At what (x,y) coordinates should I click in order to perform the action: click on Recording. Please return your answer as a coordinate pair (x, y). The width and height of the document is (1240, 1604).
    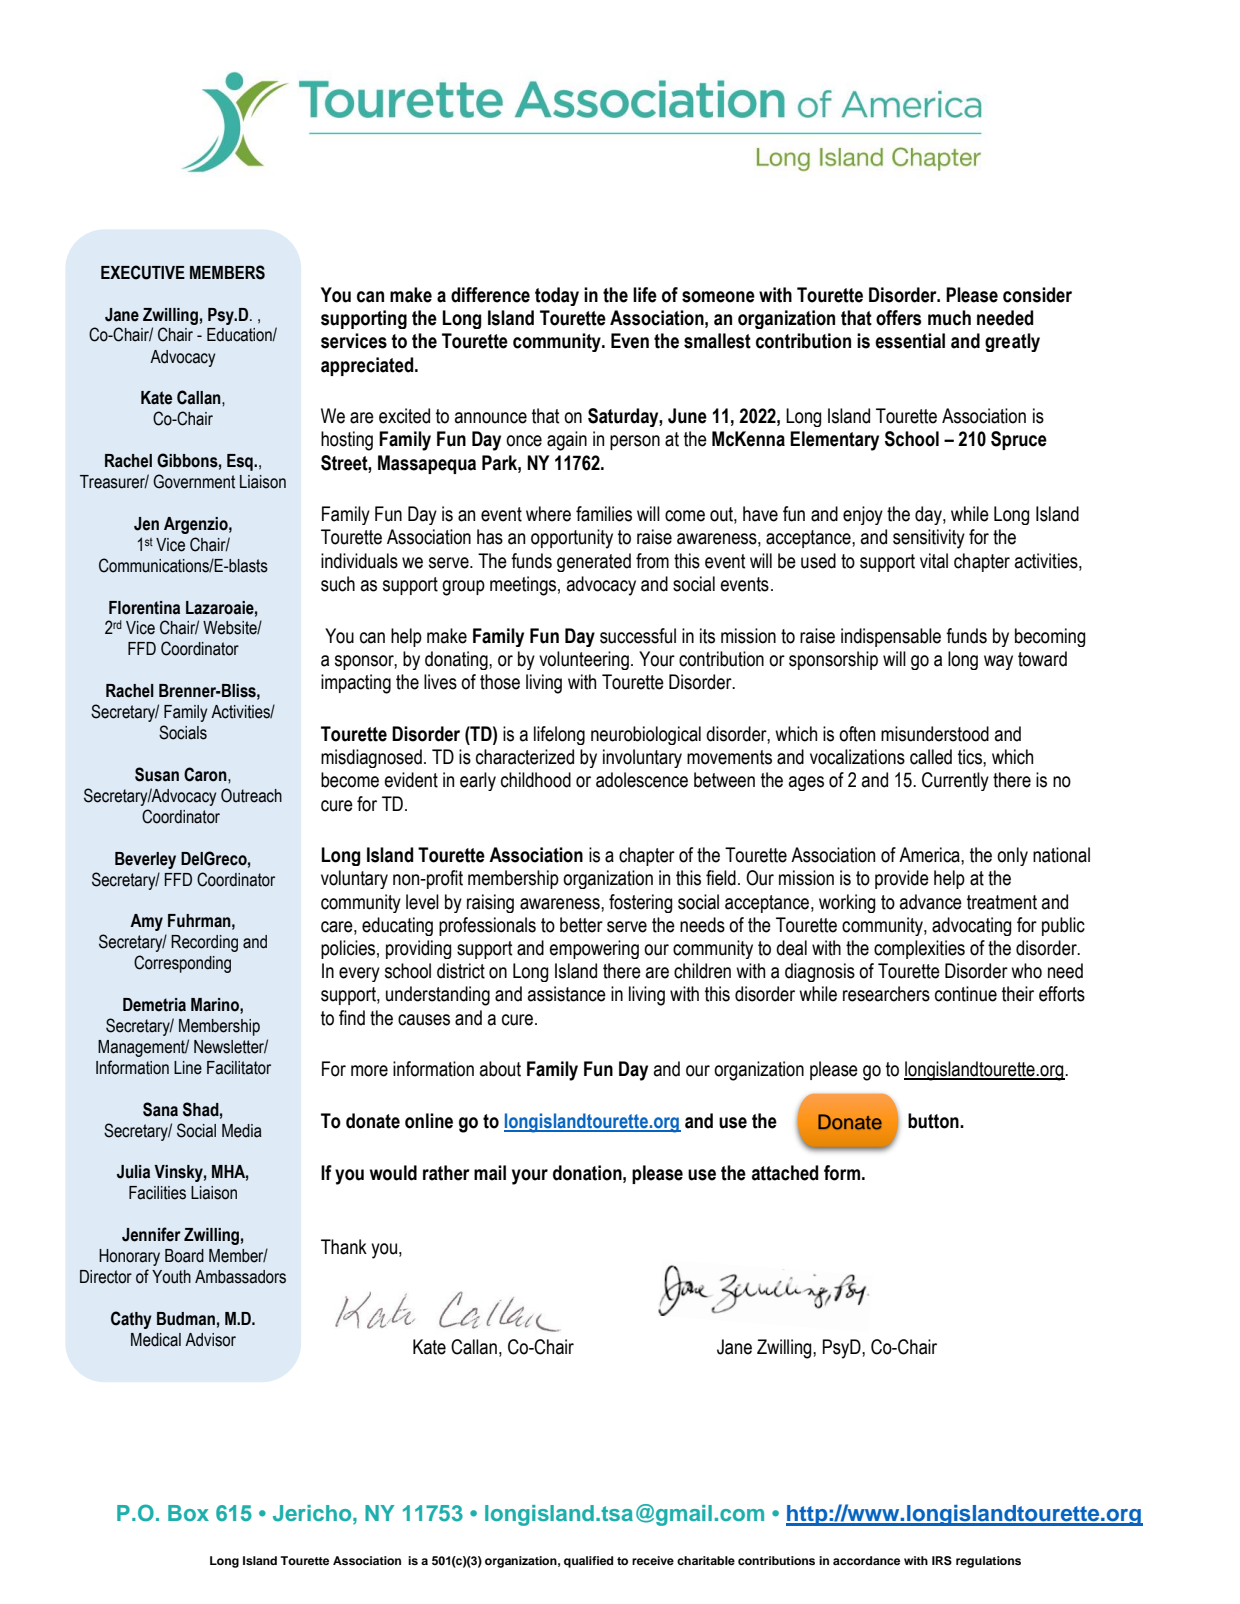
    Looking at the image, I should click on (204, 943).
